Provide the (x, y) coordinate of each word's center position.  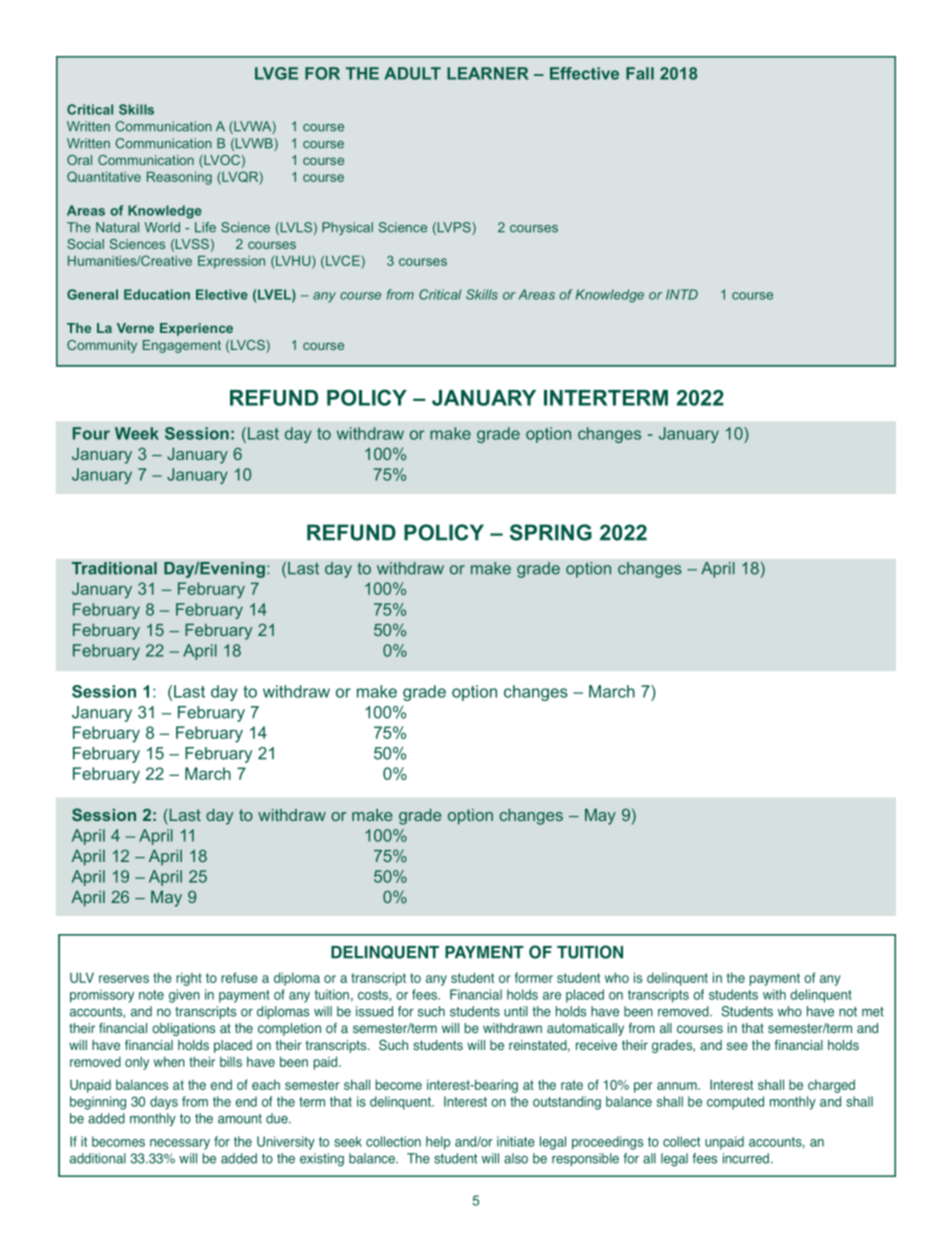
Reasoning (179, 178)
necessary (180, 1144)
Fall (640, 73)
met (873, 1012)
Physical (347, 228)
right (189, 979)
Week (137, 433)
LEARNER (488, 73)
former (534, 977)
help (438, 1143)
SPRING (551, 532)
